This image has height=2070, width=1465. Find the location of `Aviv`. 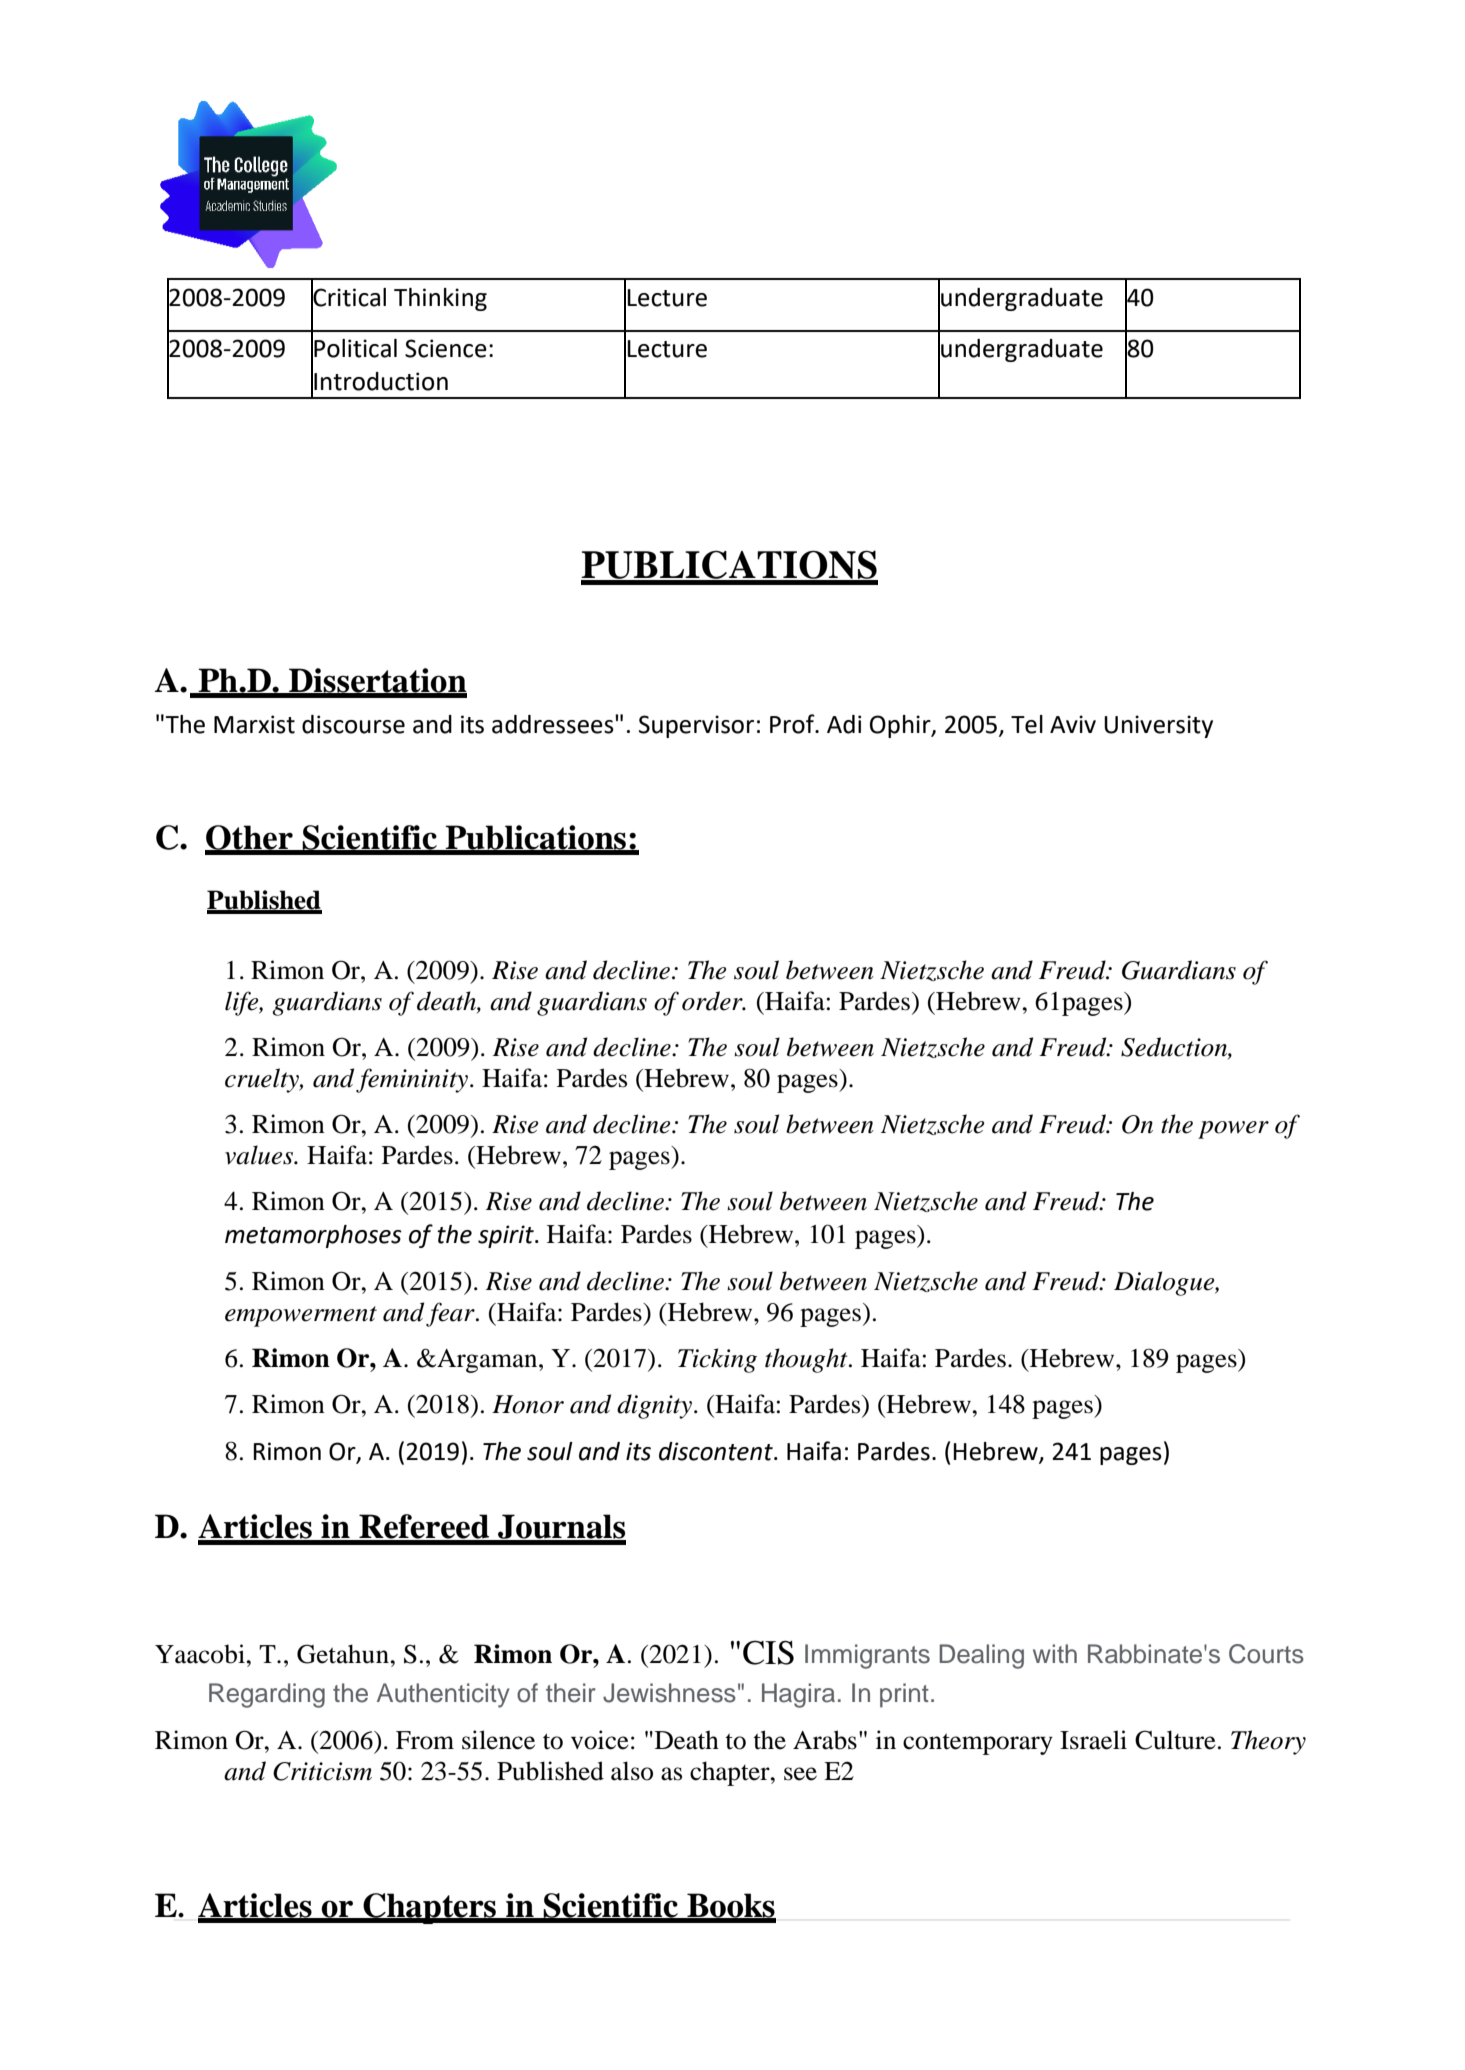

Aviv is located at coordinates (1073, 724).
